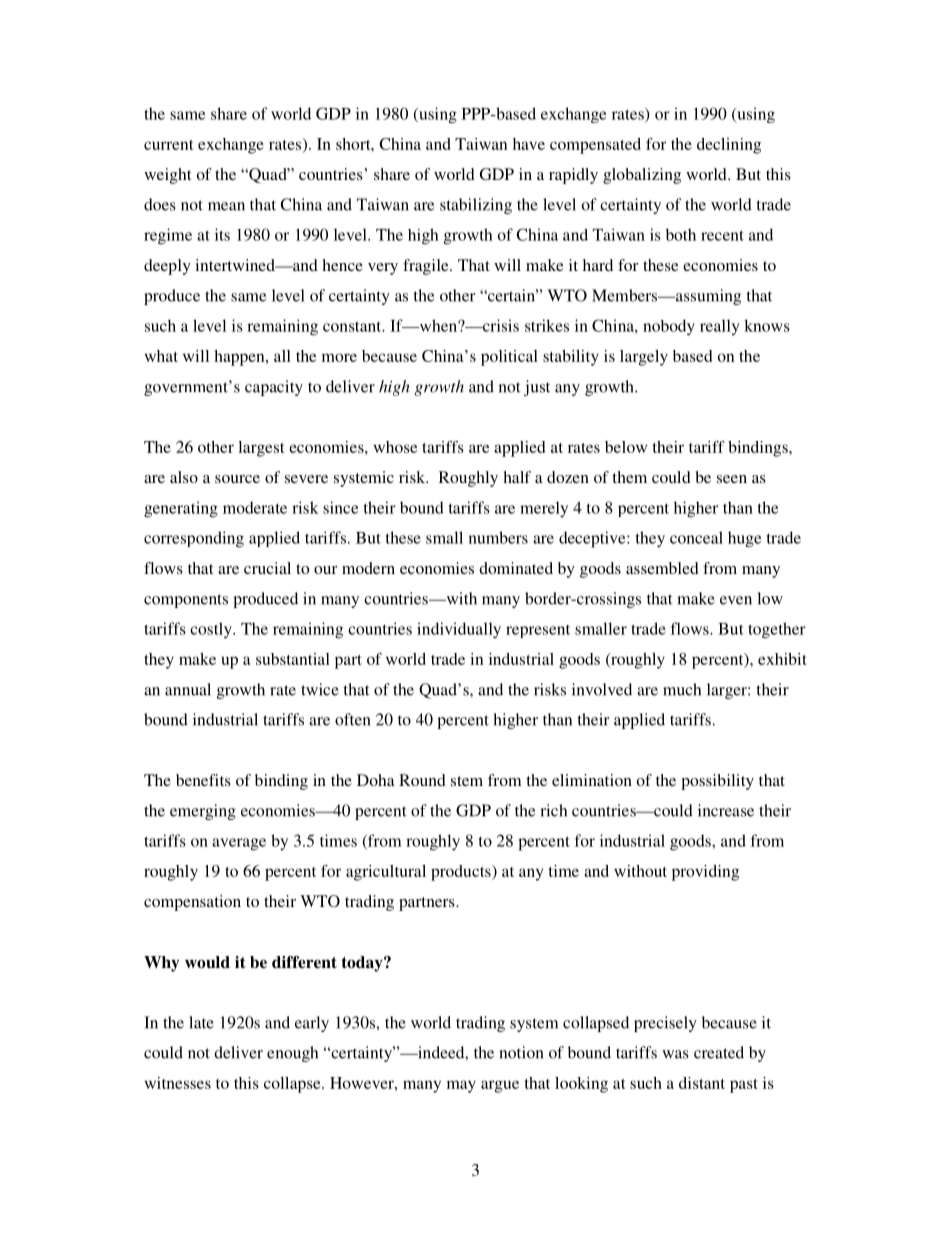  What do you see at coordinates (736, 600) in the screenshot?
I see `even` at bounding box center [736, 600].
